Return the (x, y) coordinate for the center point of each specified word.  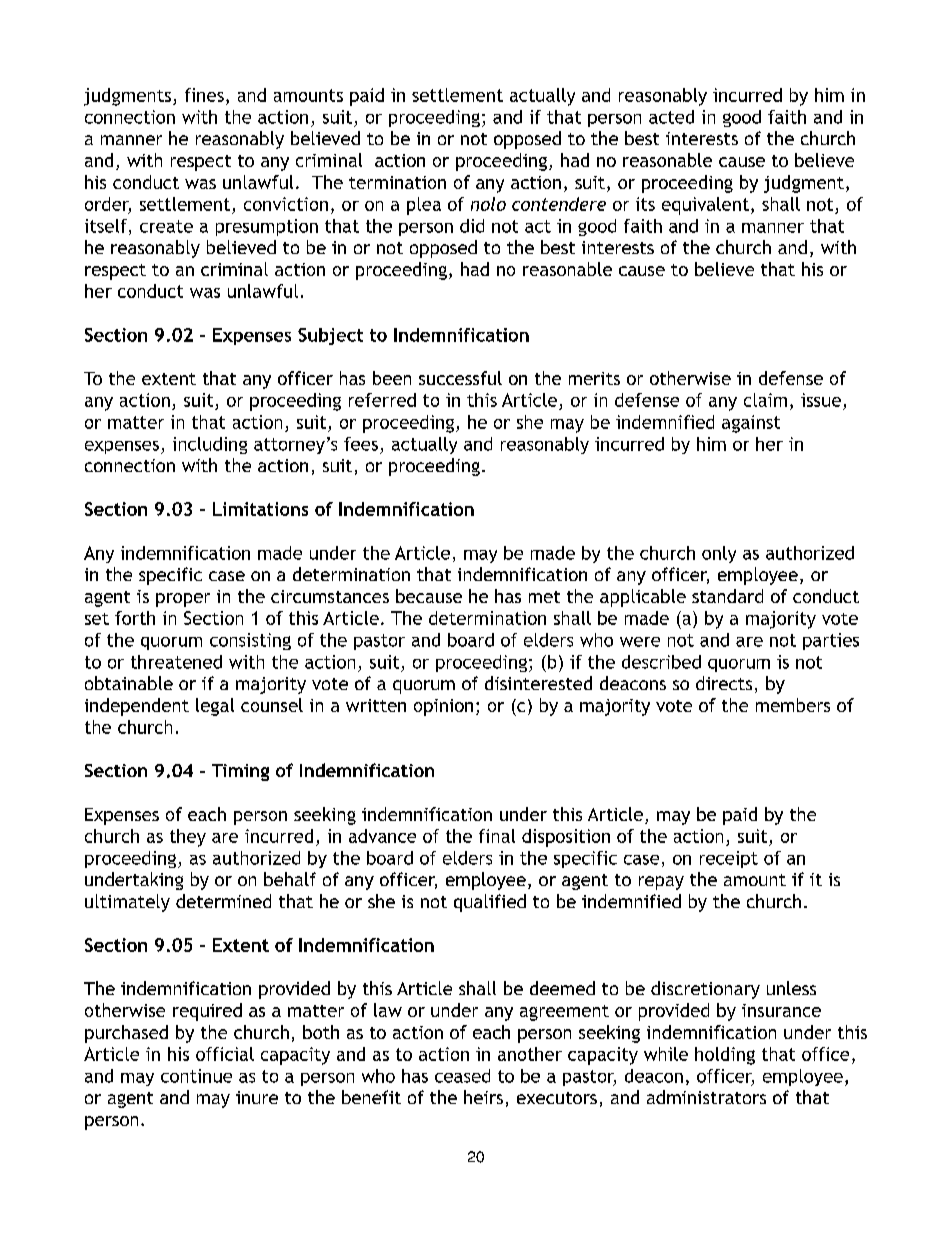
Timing (240, 772)
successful (460, 378)
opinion (443, 707)
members (793, 705)
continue (196, 1076)
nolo (488, 204)
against (751, 424)
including (210, 445)
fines (204, 95)
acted (671, 117)
